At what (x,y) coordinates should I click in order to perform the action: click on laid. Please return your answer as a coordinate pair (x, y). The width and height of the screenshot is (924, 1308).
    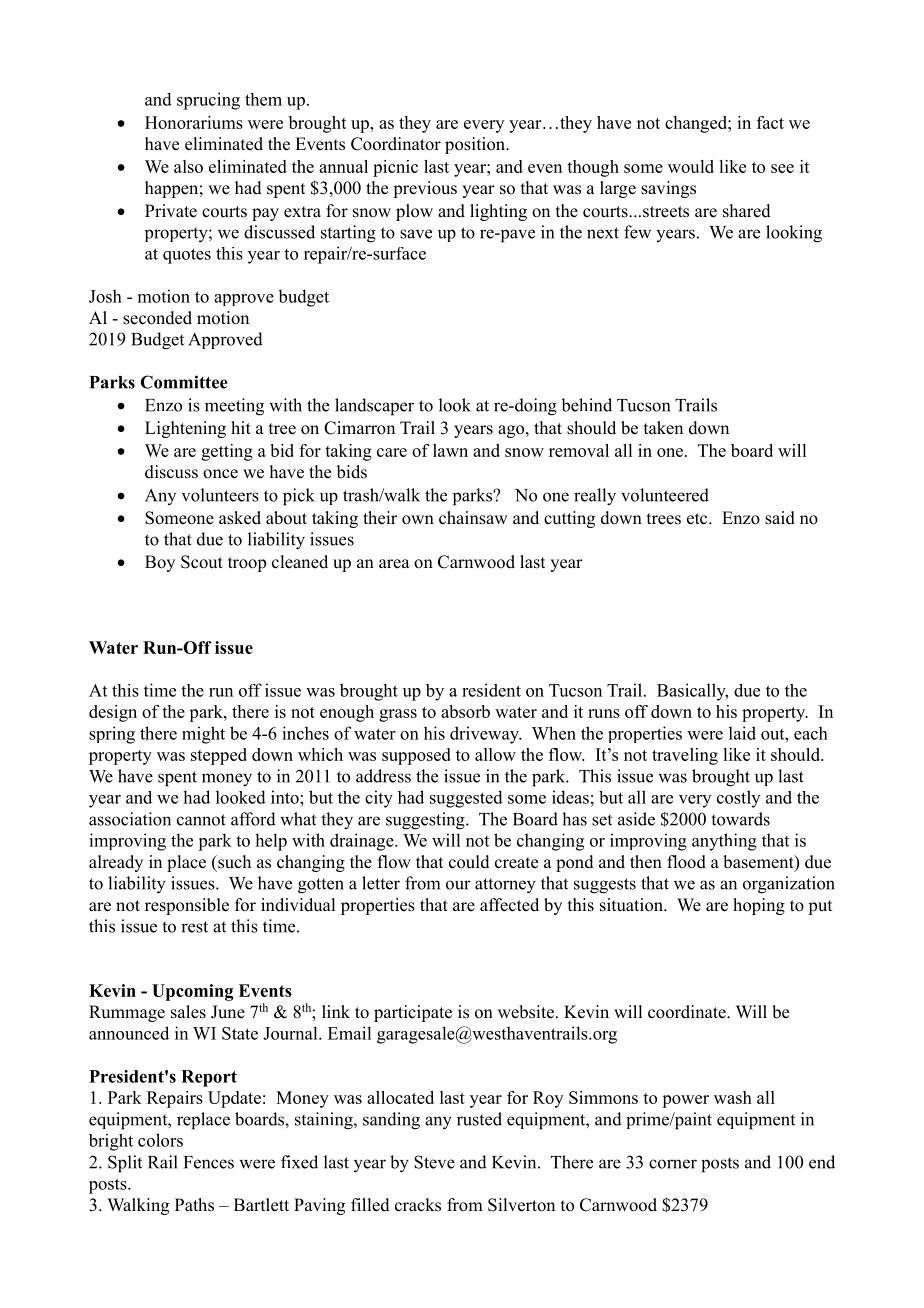
    Looking at the image, I should click on (742, 733).
